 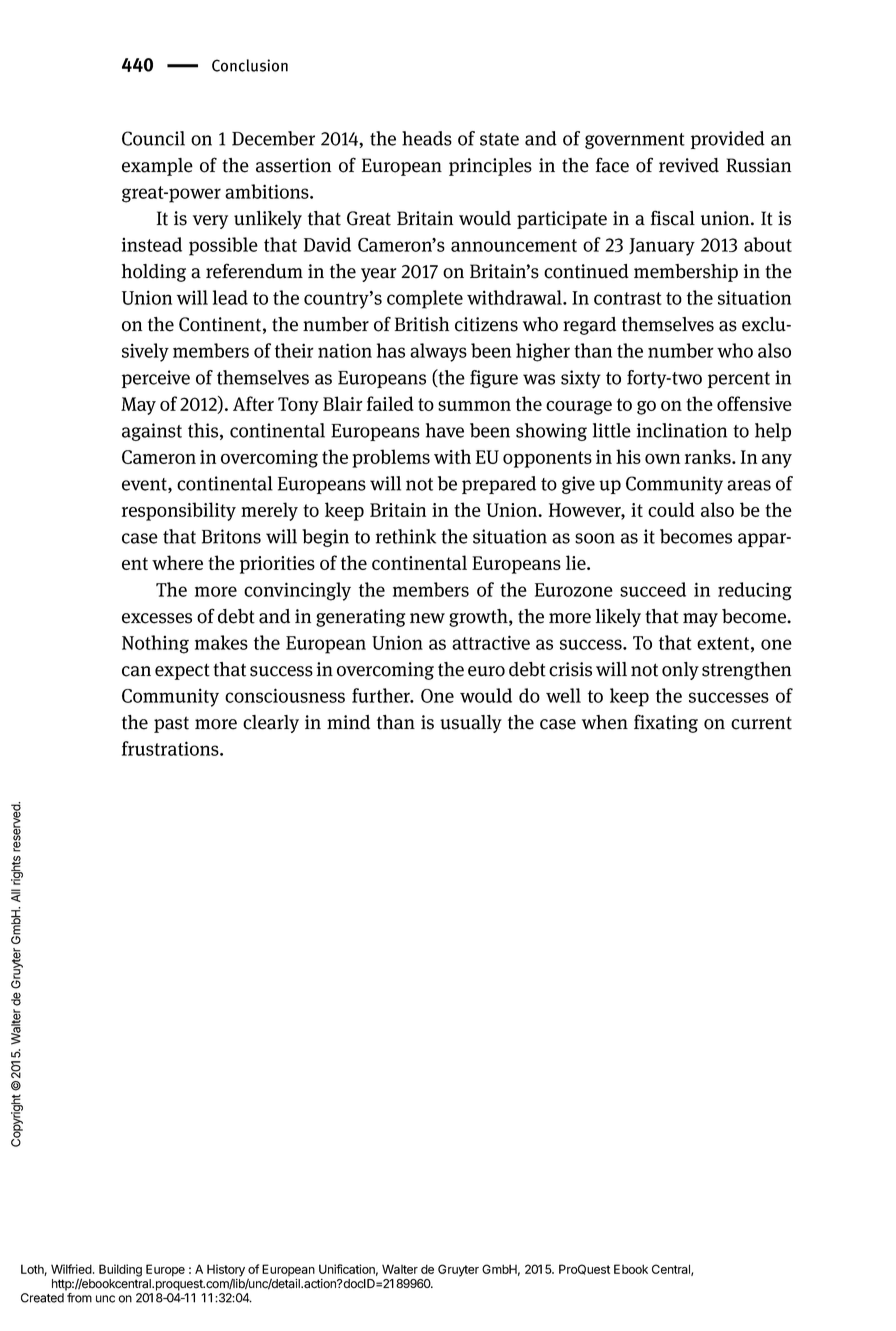 I want to click on Council, so click(x=153, y=138).
